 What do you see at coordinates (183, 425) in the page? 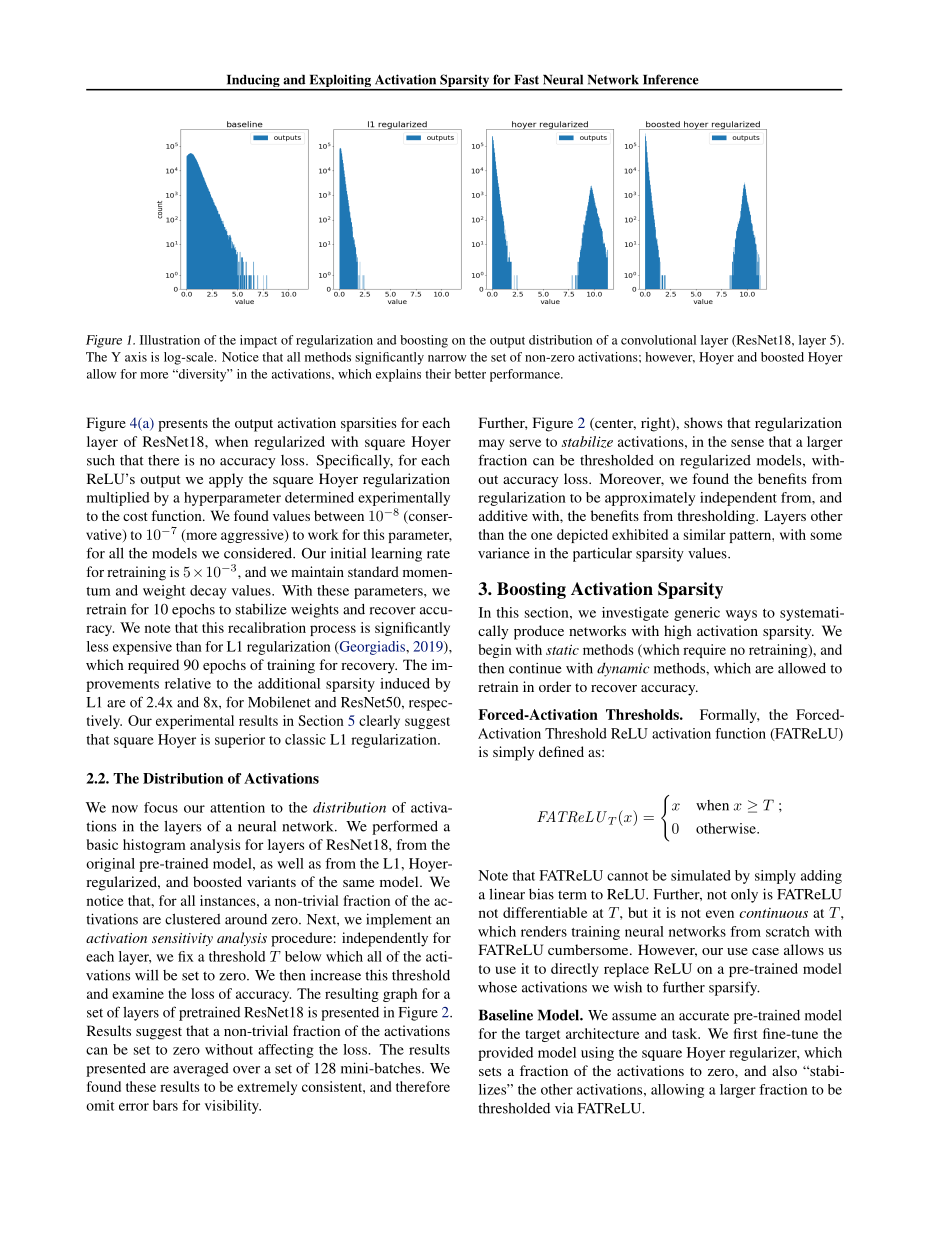
I see `presents` at bounding box center [183, 425].
